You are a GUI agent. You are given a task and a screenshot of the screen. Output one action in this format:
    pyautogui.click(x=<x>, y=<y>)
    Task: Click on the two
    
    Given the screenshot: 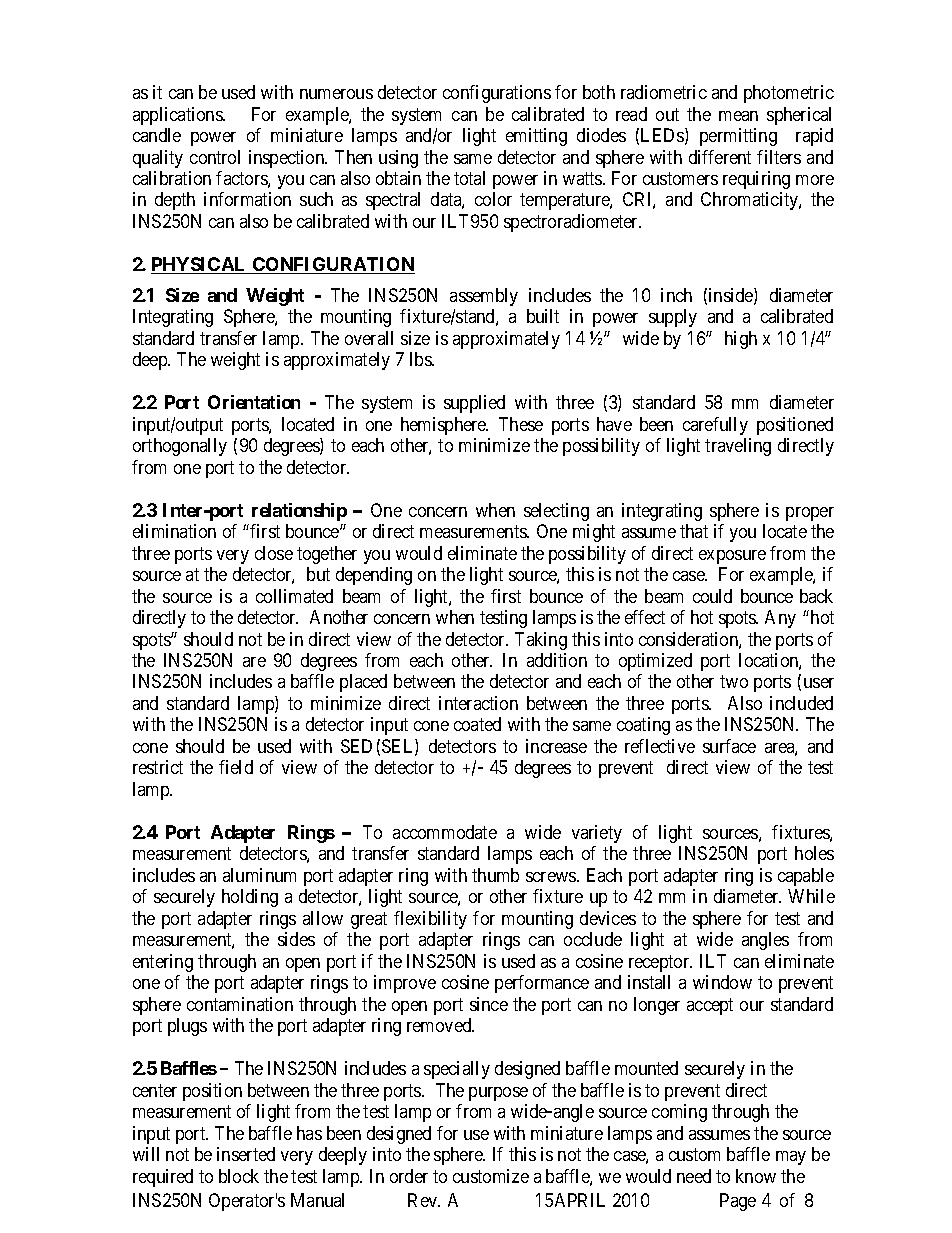 What is the action you would take?
    pyautogui.click(x=734, y=682)
